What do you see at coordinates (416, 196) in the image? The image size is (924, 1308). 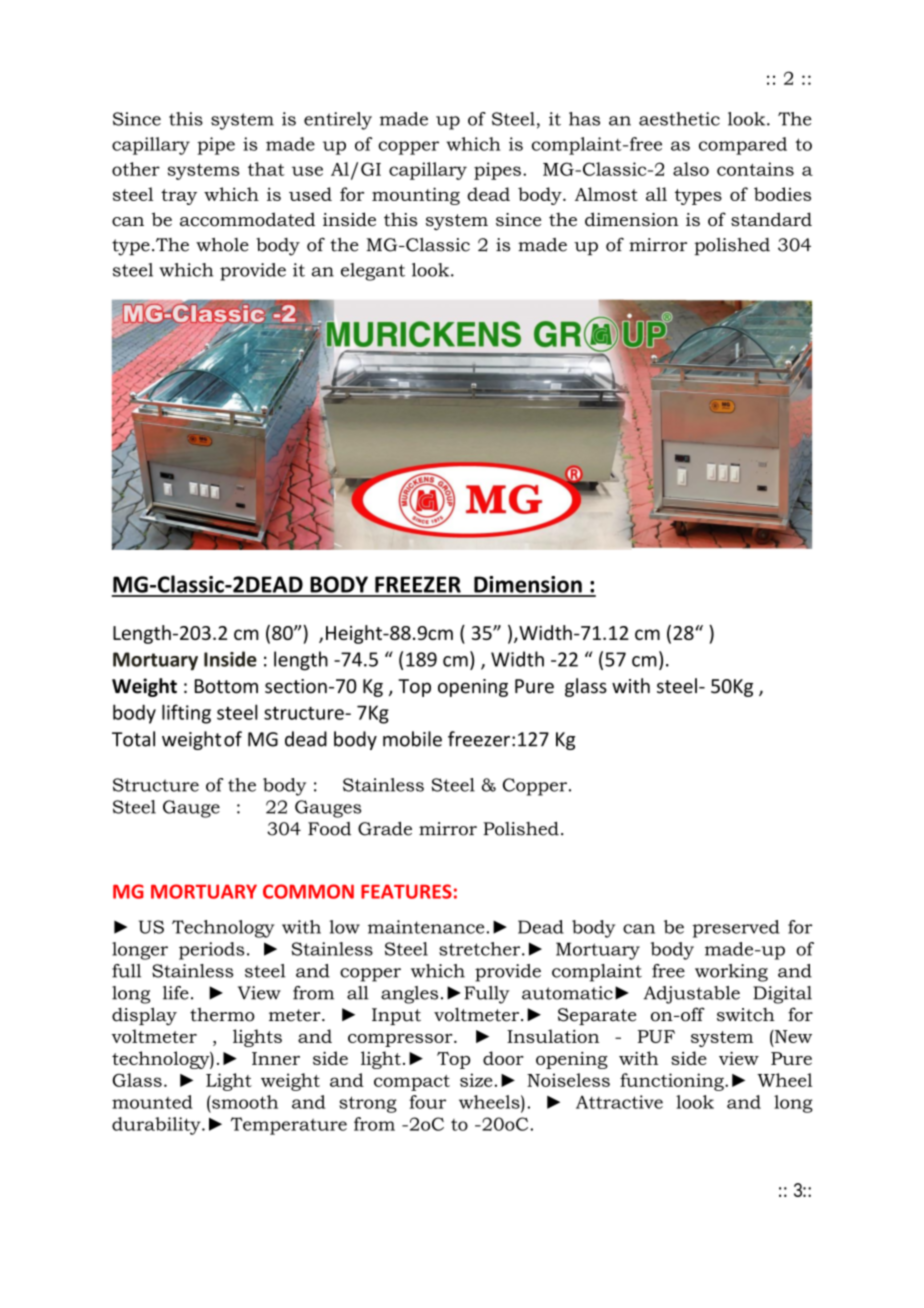 I see `mounting` at bounding box center [416, 196].
